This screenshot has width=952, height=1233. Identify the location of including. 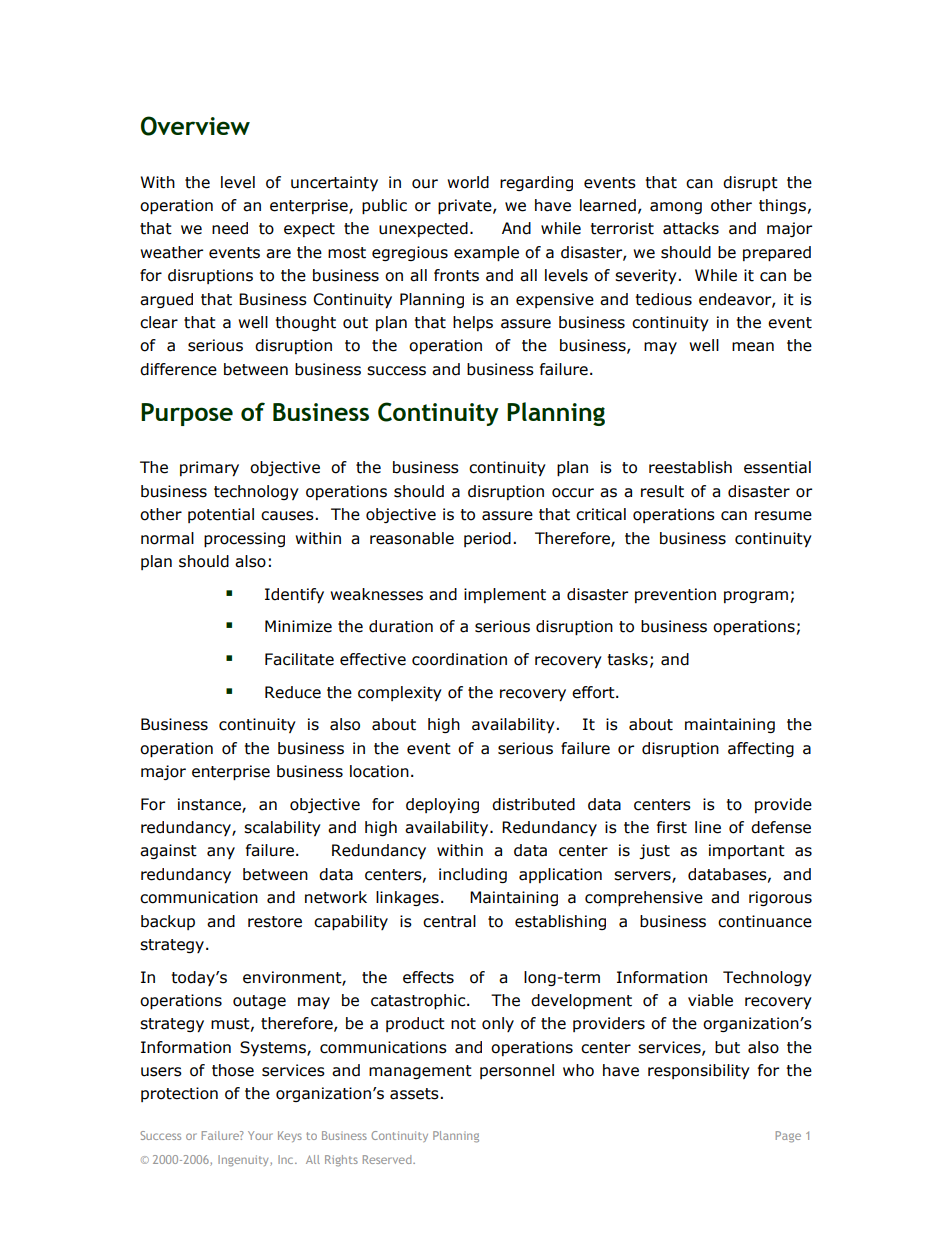
(473, 875).
